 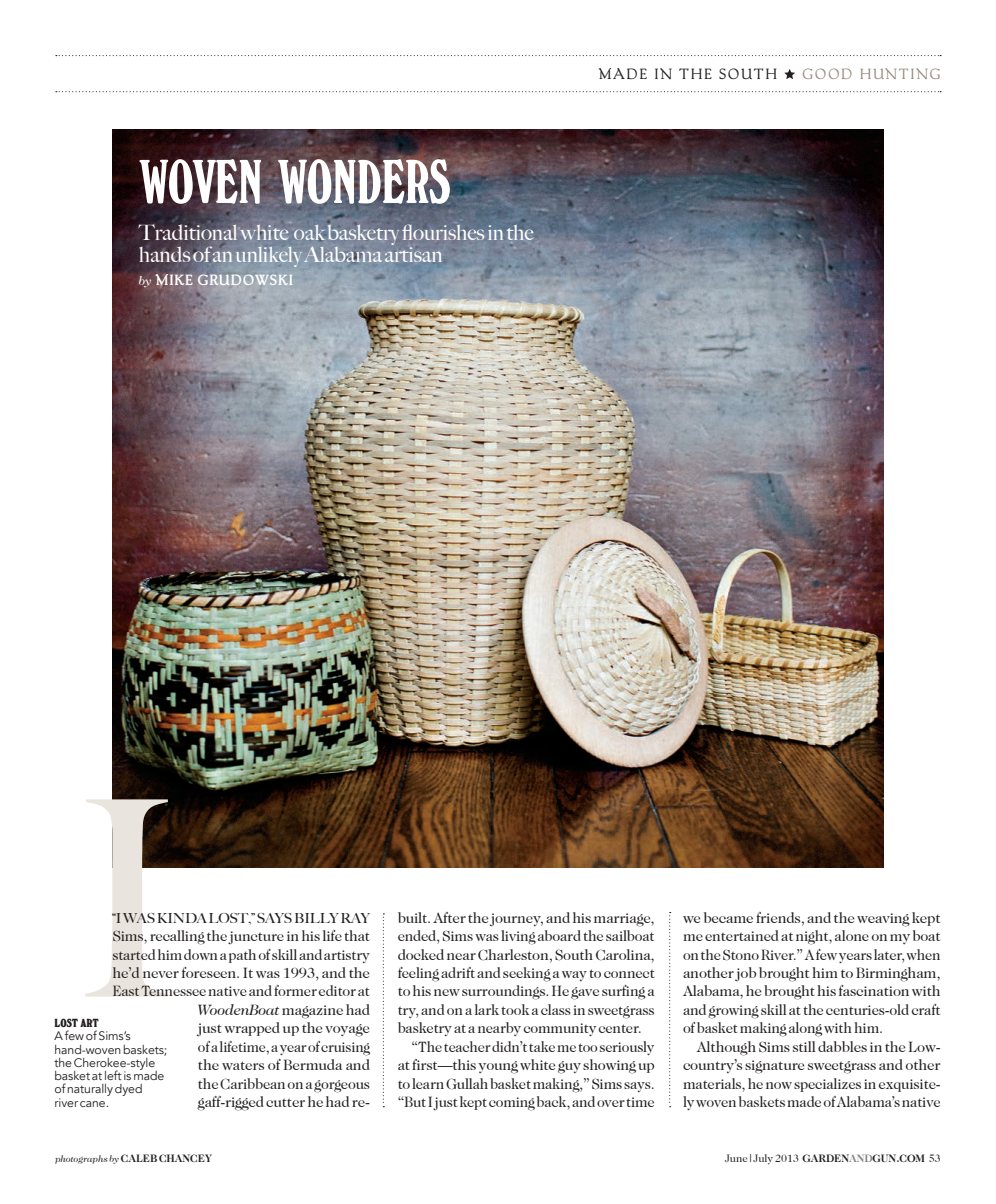 I want to click on After, so click(x=449, y=917).
